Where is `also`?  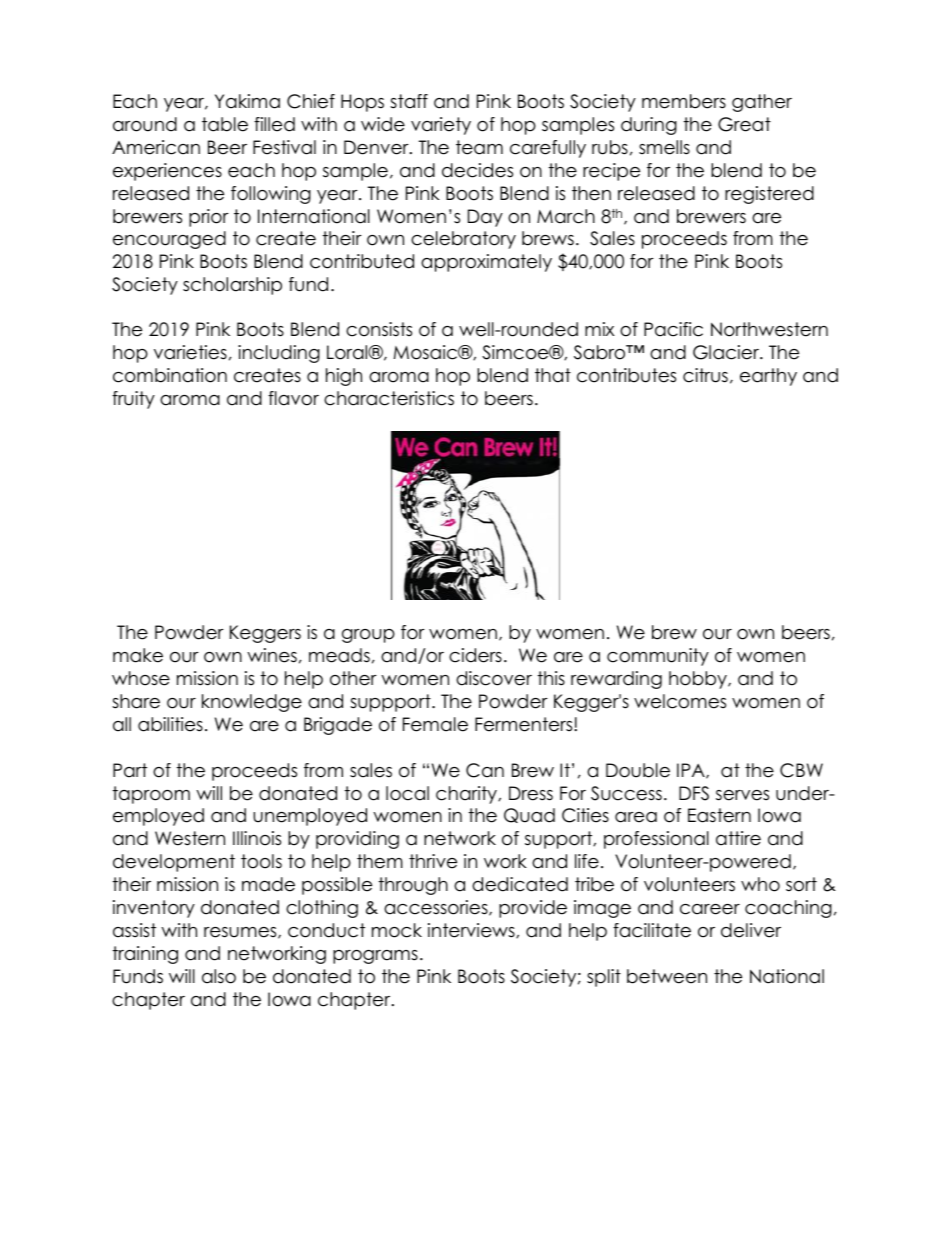
also is located at coordinates (219, 976).
